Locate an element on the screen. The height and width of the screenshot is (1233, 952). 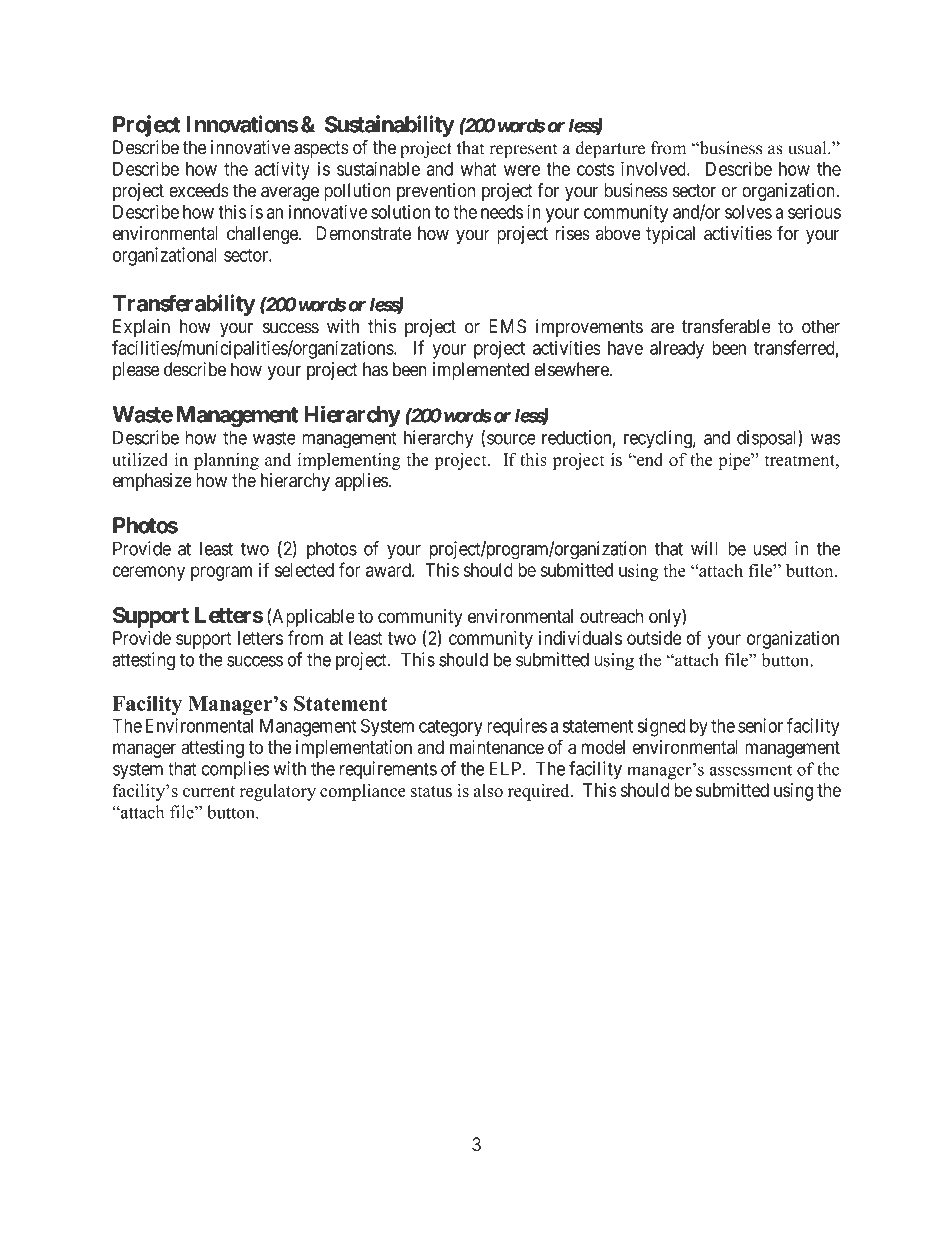
used is located at coordinates (770, 548).
